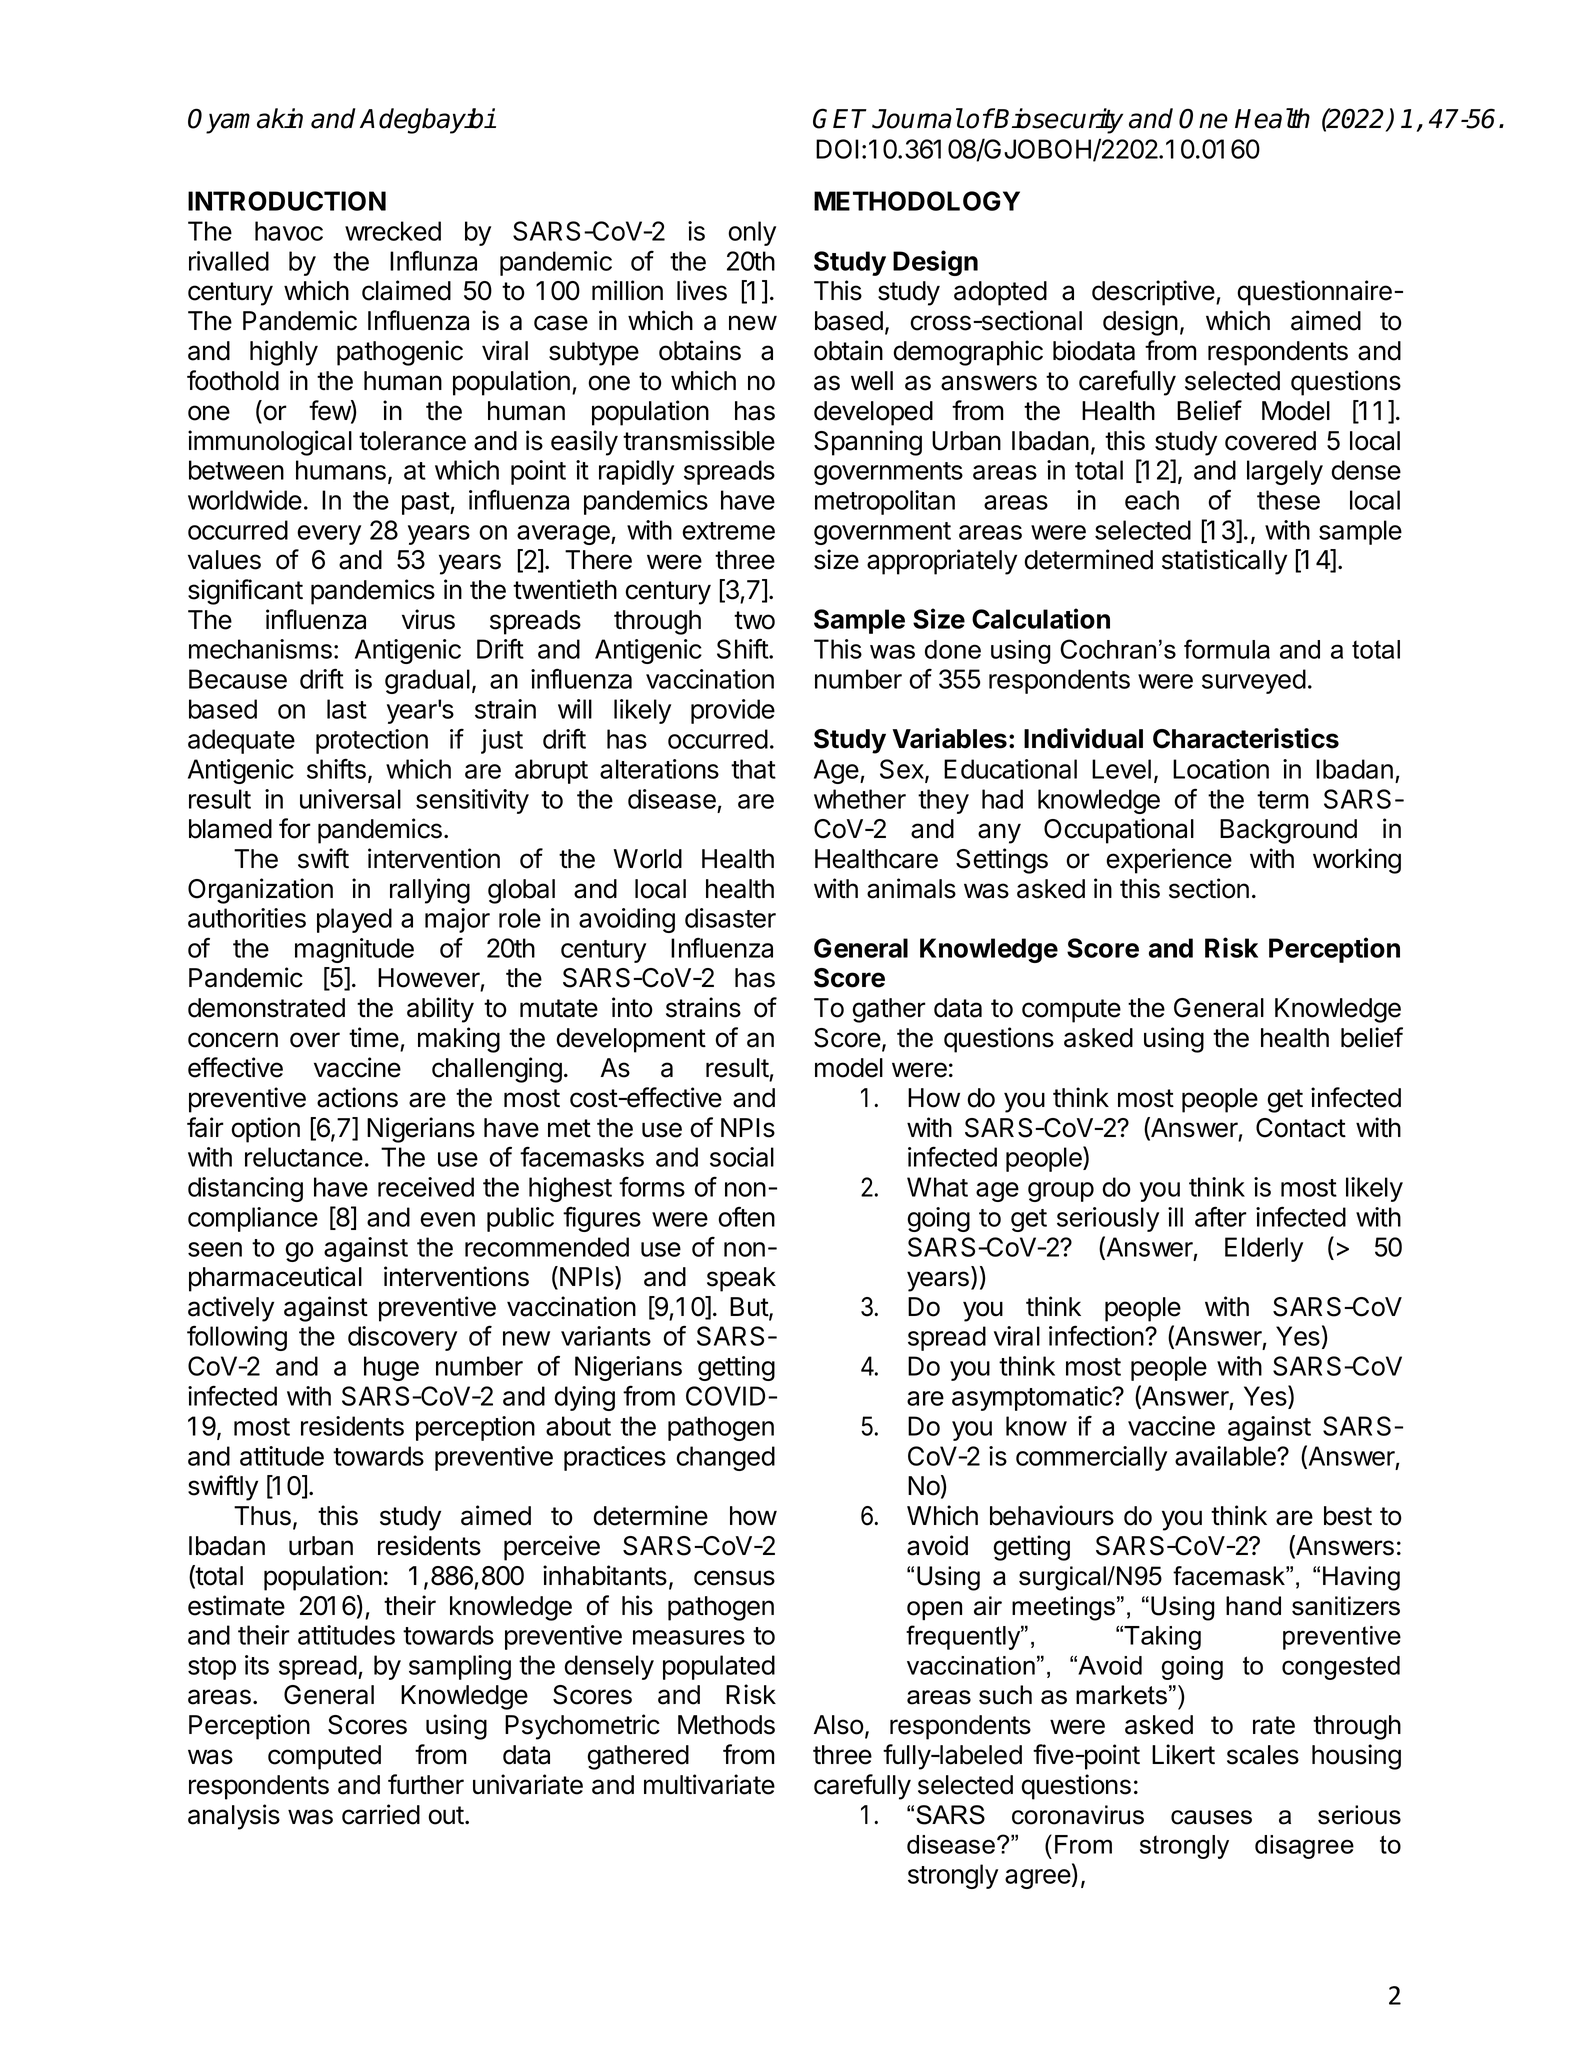  Describe the element at coordinates (1301, 1128) in the screenshot. I see `Contact` at that location.
